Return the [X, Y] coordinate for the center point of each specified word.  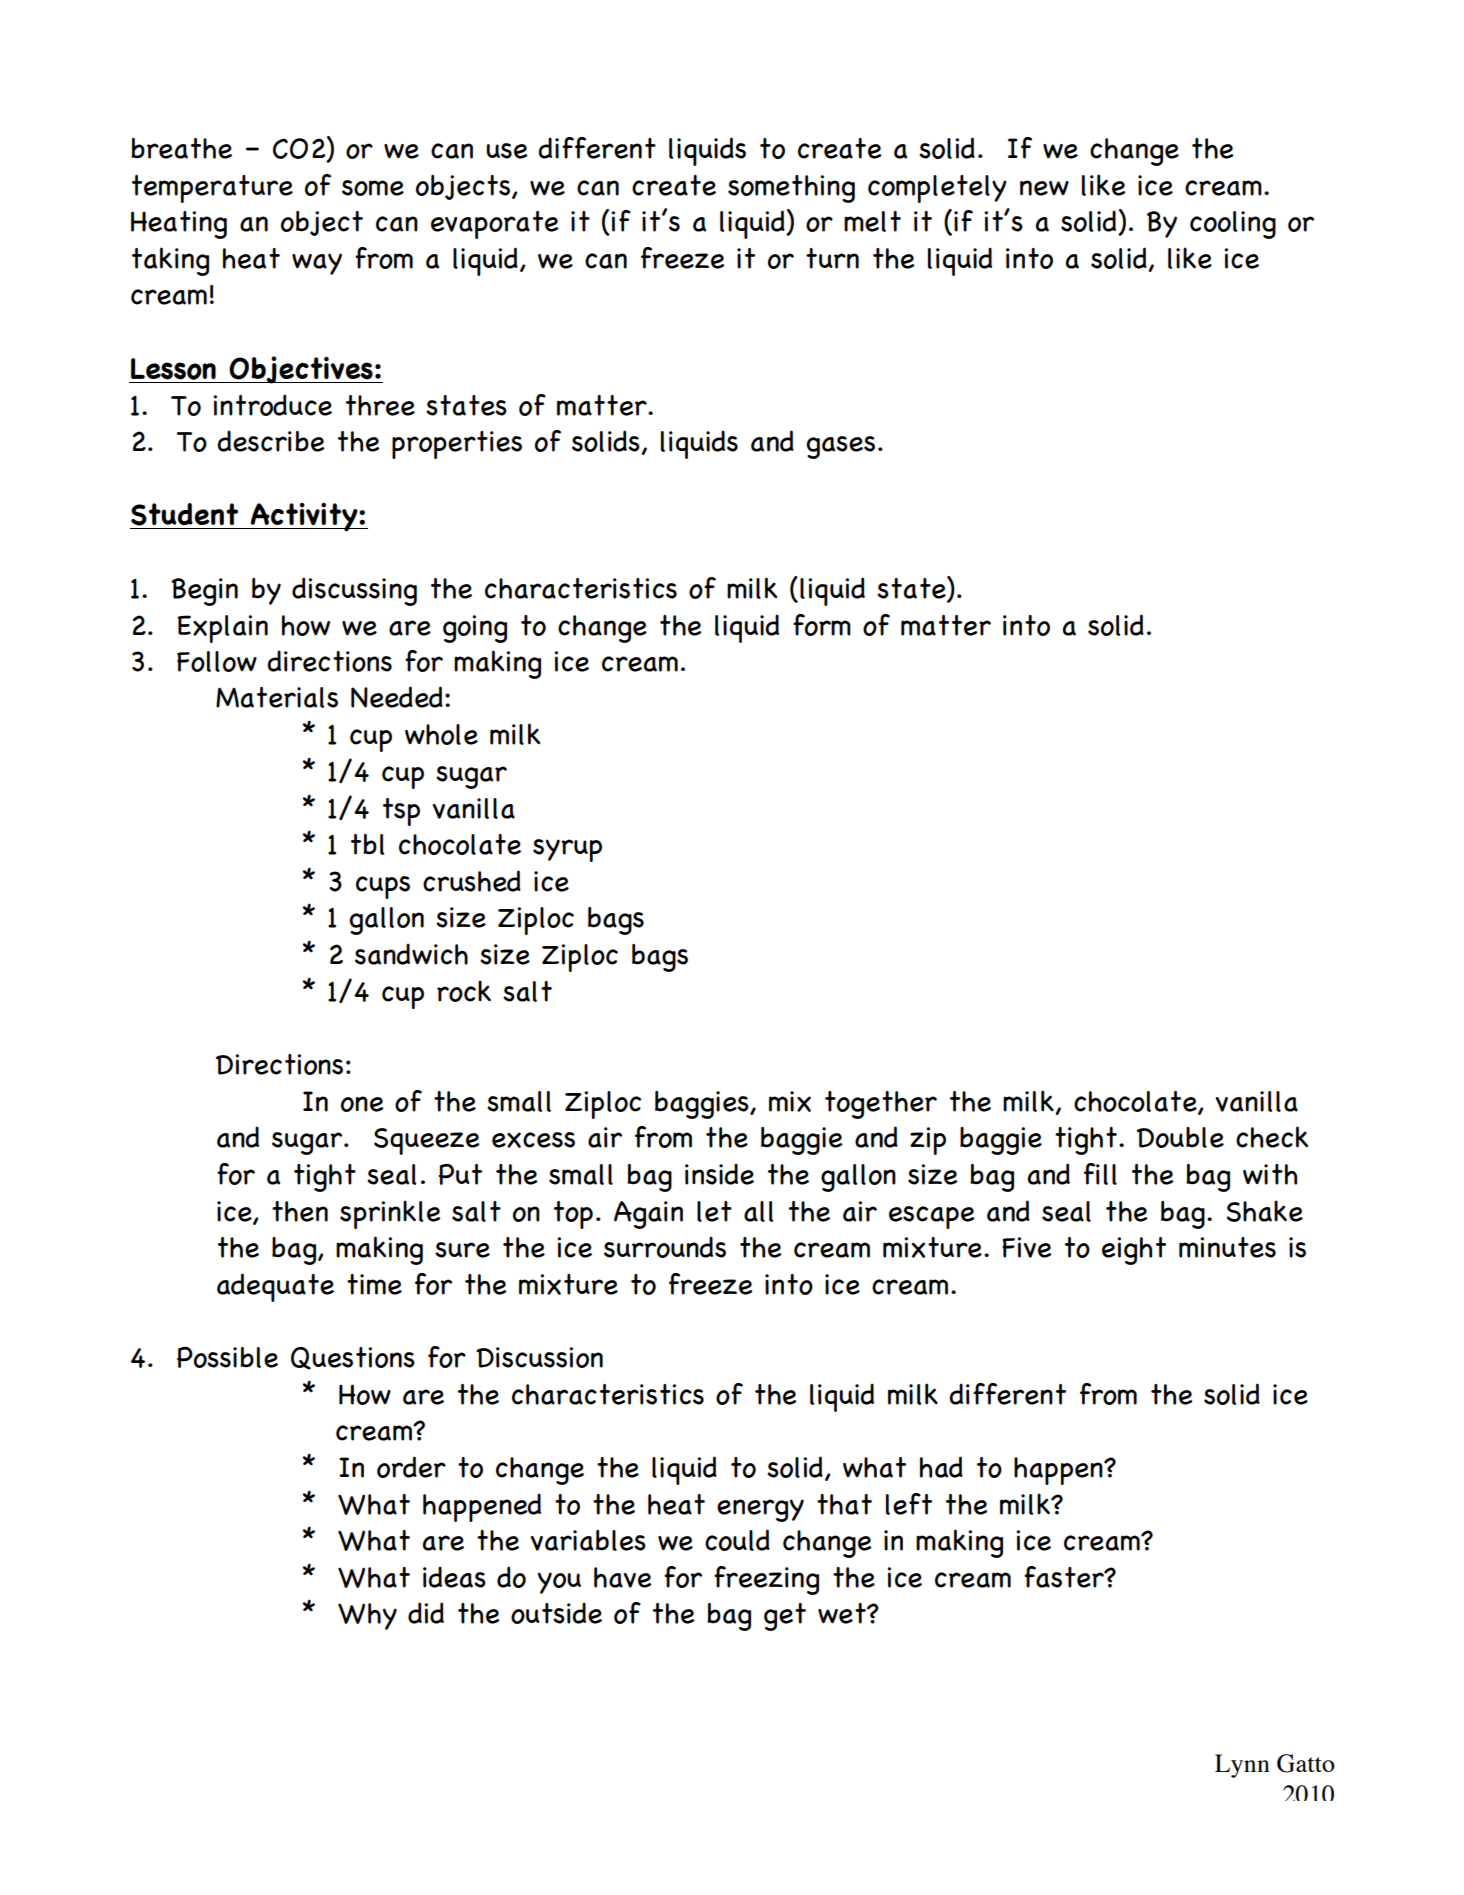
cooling [1233, 225]
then [300, 1211]
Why [367, 1616]
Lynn [1242, 1766]
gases [841, 447]
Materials [277, 697]
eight [1134, 1251]
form [822, 625]
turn [832, 258]
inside [719, 1174]
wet [843, 1613]
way [317, 264]
